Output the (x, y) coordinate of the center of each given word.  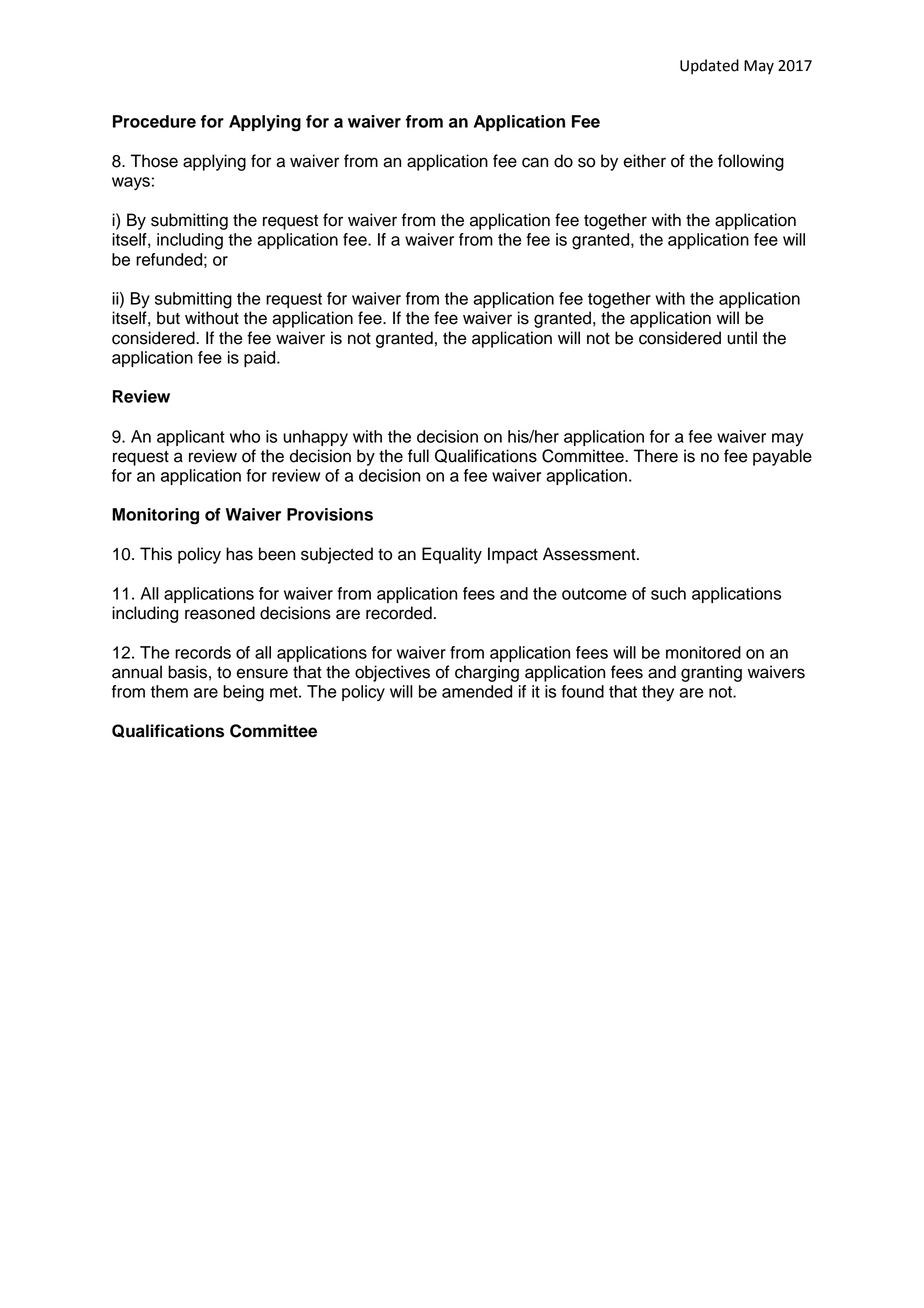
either (644, 161)
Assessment (590, 554)
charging (487, 673)
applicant (191, 438)
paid (261, 359)
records (203, 652)
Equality (452, 555)
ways (131, 183)
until (742, 338)
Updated (709, 67)
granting (711, 673)
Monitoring (155, 516)
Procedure (154, 121)
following (751, 162)
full (418, 456)
